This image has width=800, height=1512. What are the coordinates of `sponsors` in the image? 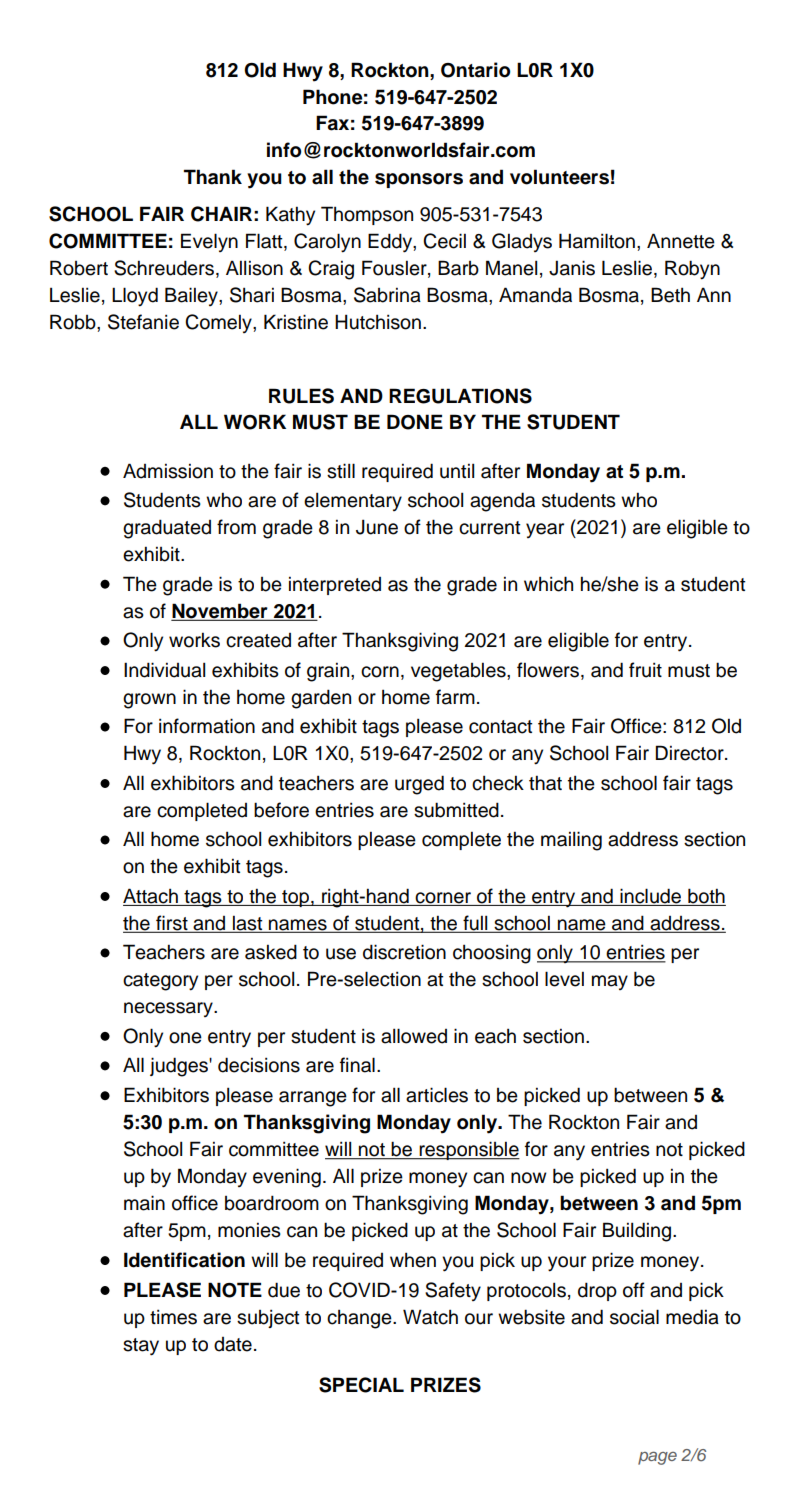 It's located at (419, 180).
